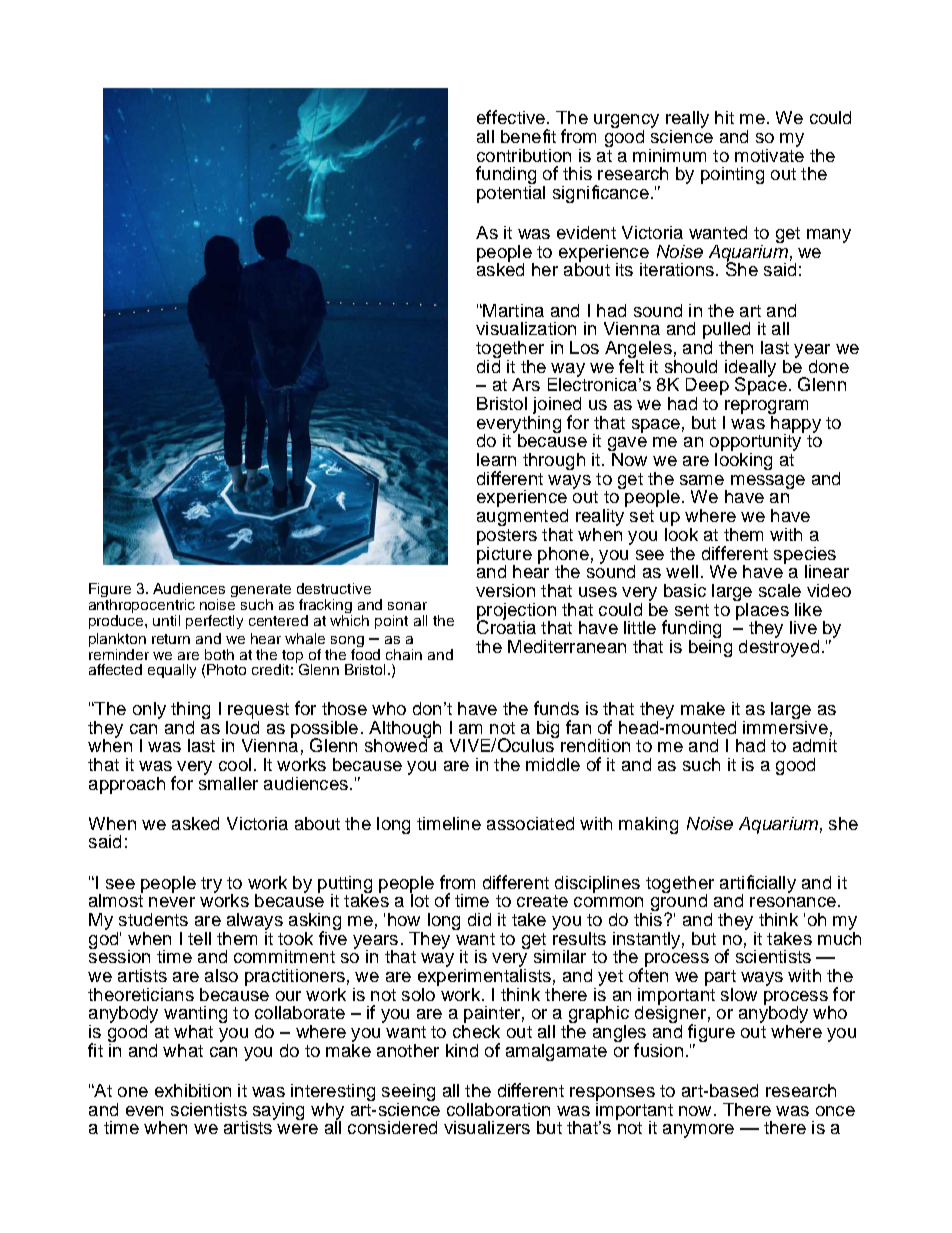 This screenshot has width=952, height=1233. What do you see at coordinates (768, 482) in the screenshot?
I see `message` at bounding box center [768, 482].
